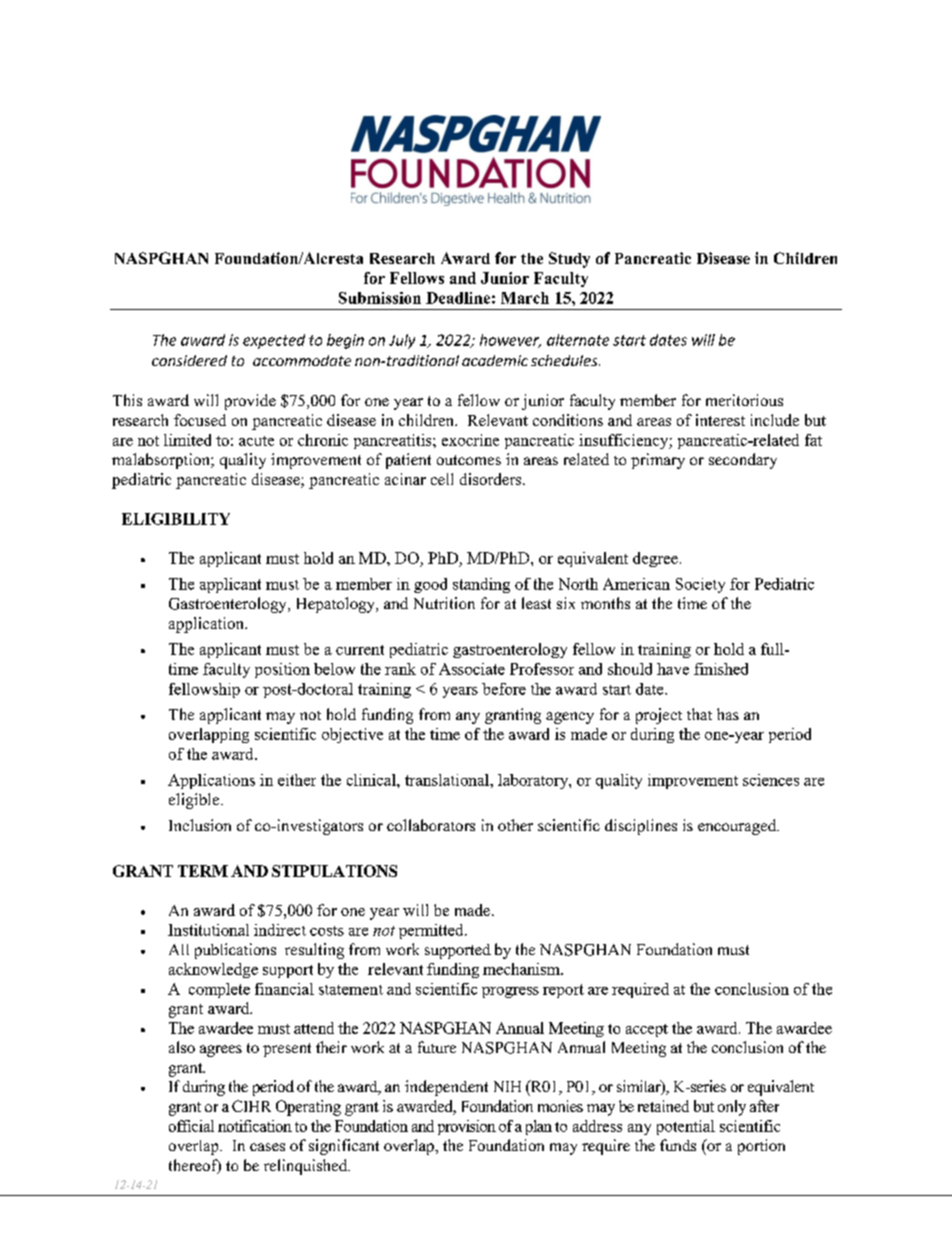 The image size is (952, 1233). Describe the element at coordinates (191, 1126) in the screenshot. I see `official` at that location.
